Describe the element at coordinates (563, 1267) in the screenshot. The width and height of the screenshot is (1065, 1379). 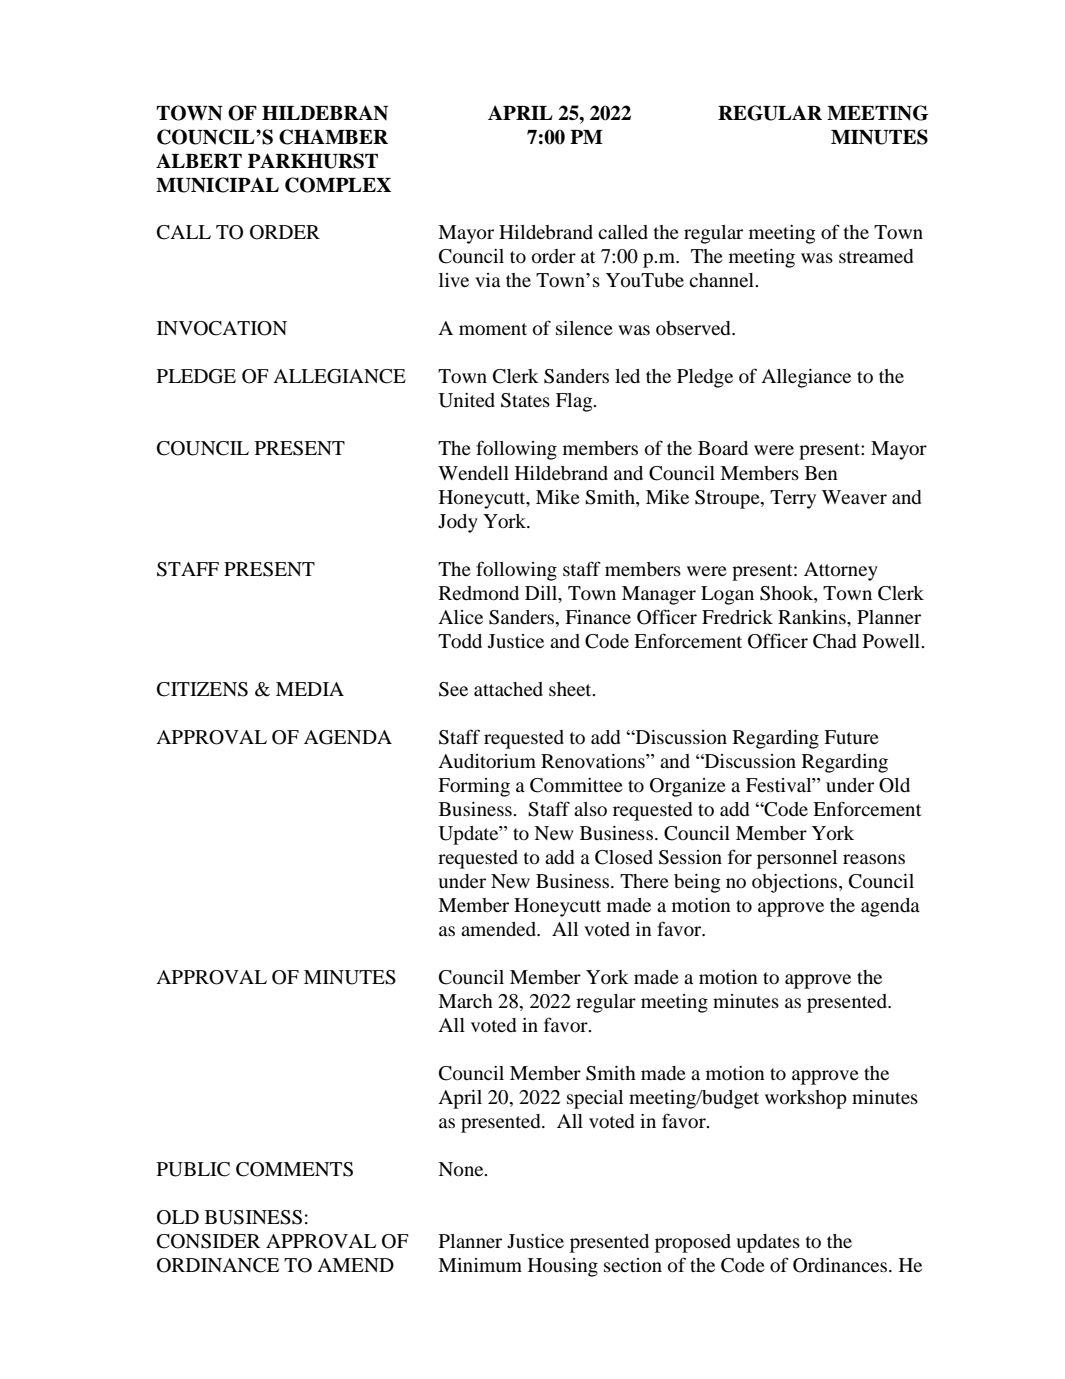
I see `Housing` at that location.
